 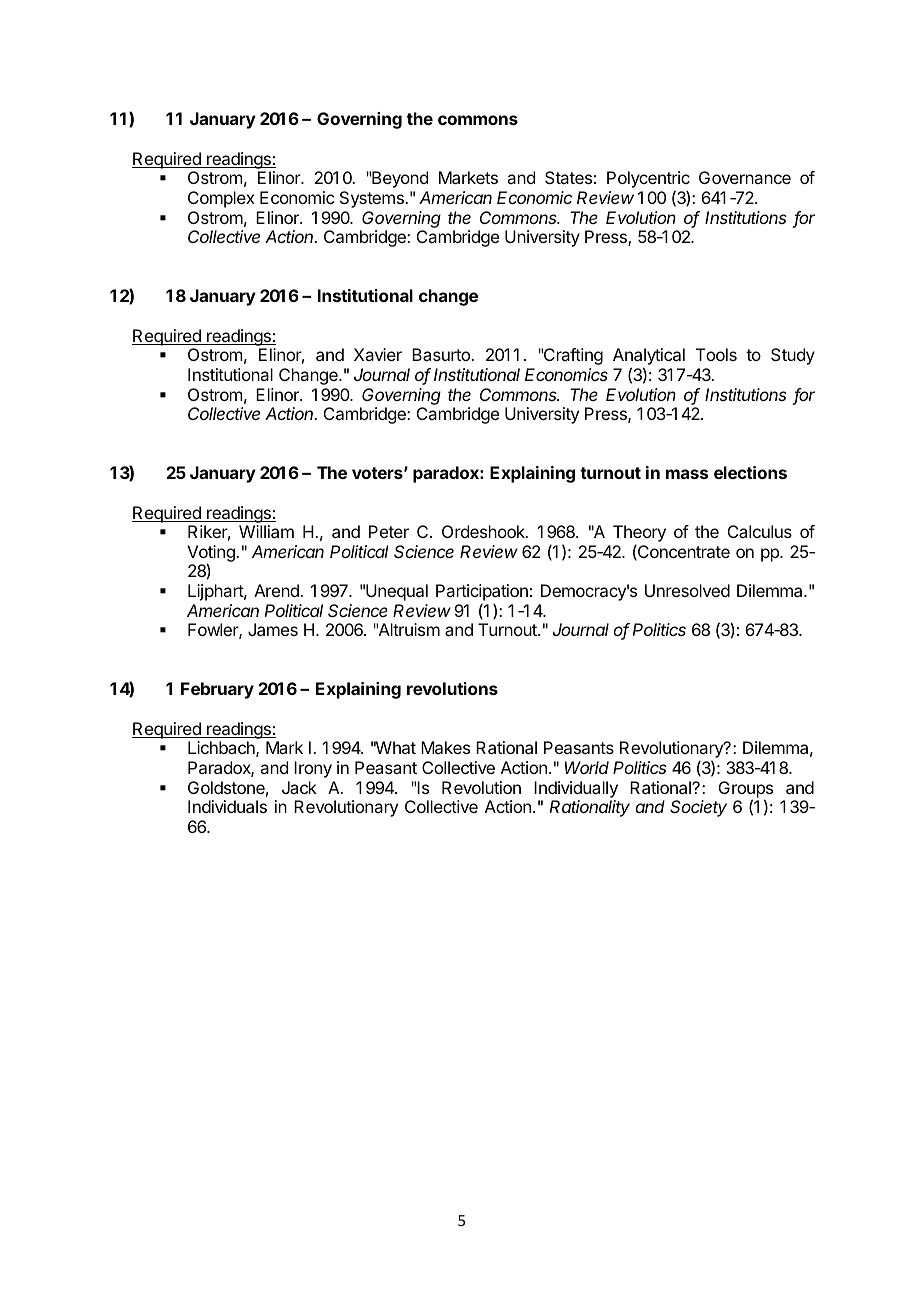 What do you see at coordinates (378, 354) in the page?
I see `Xavier` at bounding box center [378, 354].
